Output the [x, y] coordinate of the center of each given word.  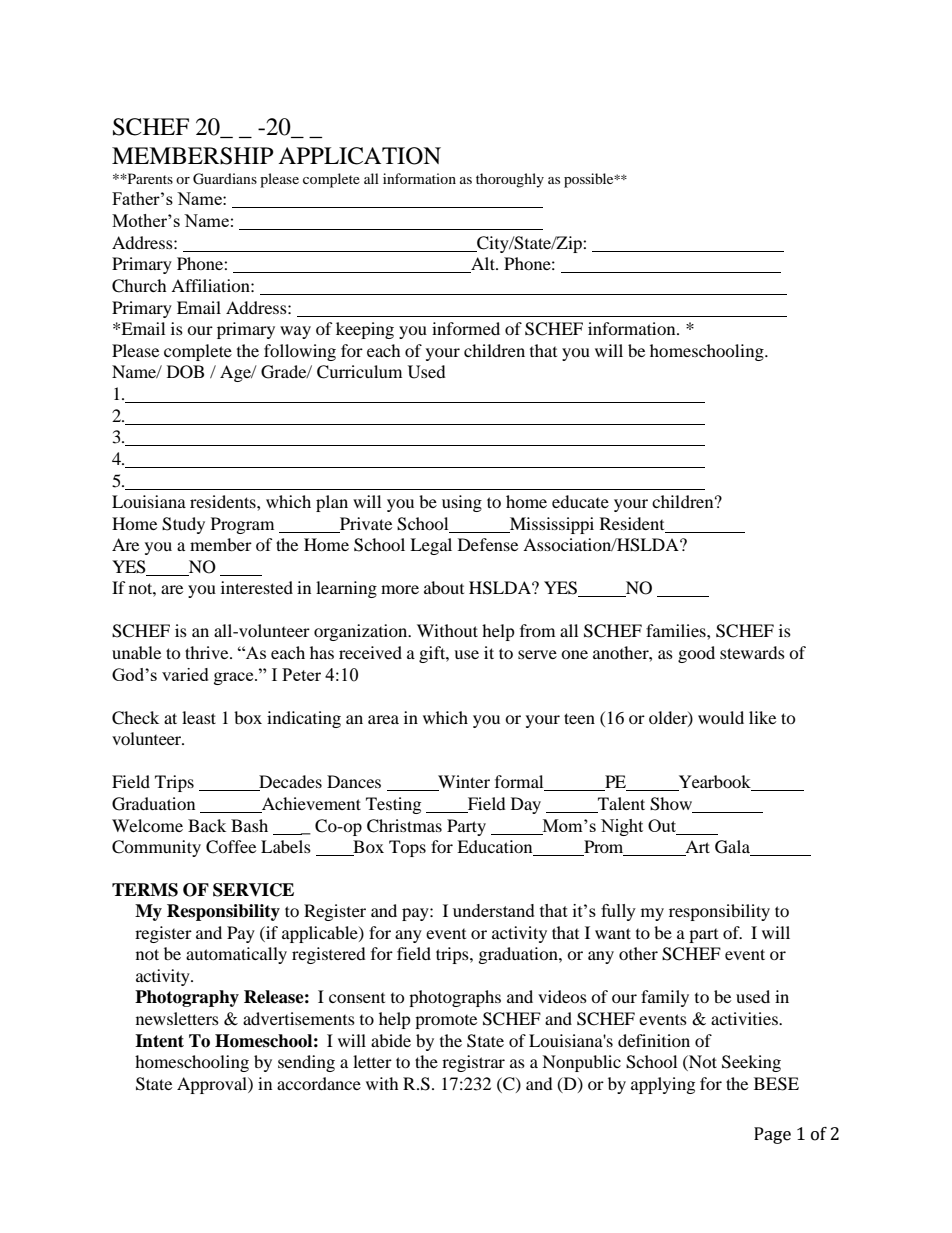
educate [580, 501]
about [444, 587]
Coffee [231, 847]
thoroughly [510, 180]
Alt [483, 265]
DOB [185, 372]
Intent [159, 1041]
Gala [733, 848]
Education [496, 848]
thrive [208, 652]
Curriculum [359, 372]
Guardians [225, 179]
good [696, 654]
